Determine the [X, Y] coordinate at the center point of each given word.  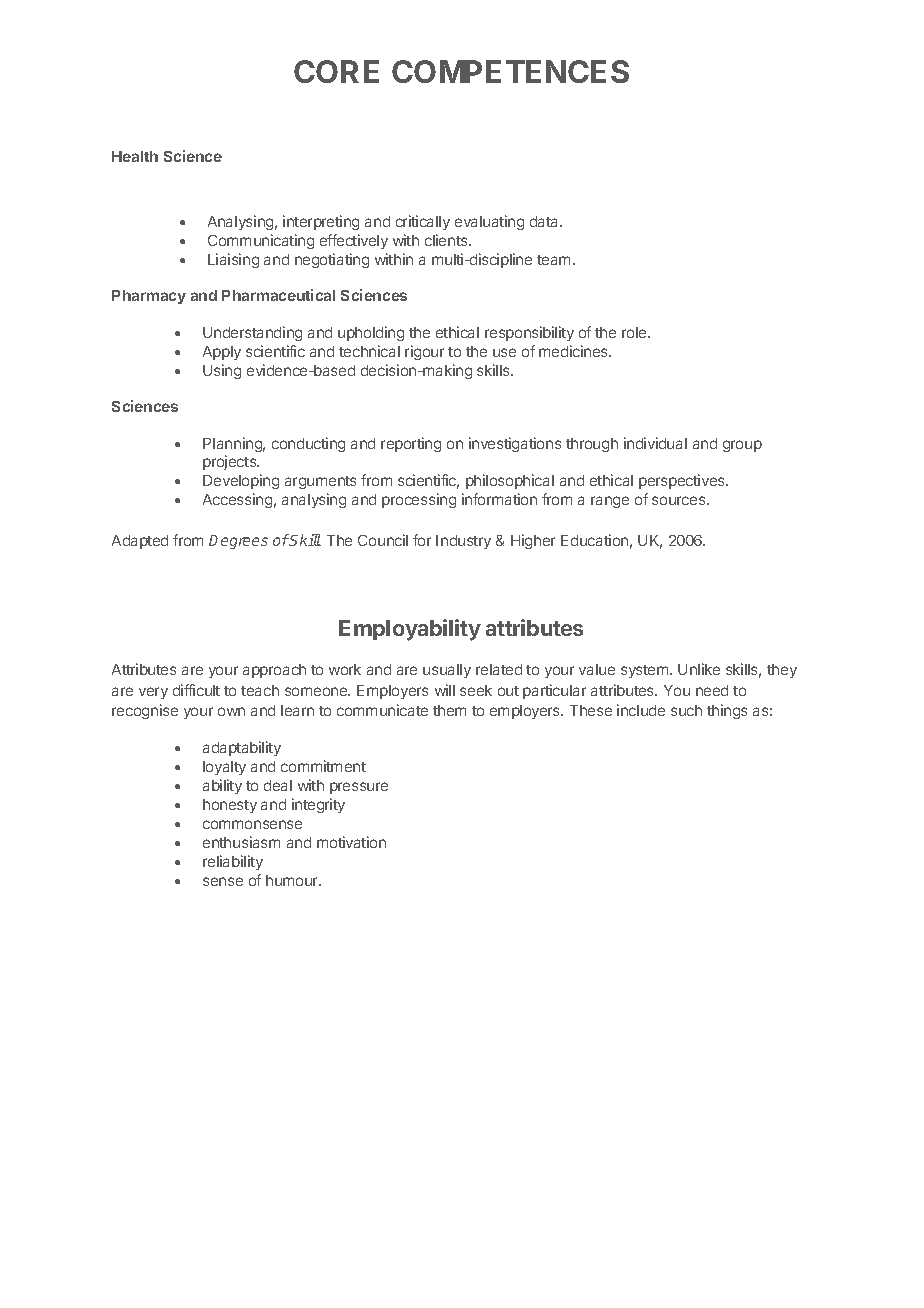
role [635, 332]
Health [135, 156]
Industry [463, 542]
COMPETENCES [510, 71]
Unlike [699, 669]
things [727, 711]
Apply [222, 353]
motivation [351, 842]
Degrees [238, 542]
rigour [424, 352]
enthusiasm [241, 842]
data [546, 221]
